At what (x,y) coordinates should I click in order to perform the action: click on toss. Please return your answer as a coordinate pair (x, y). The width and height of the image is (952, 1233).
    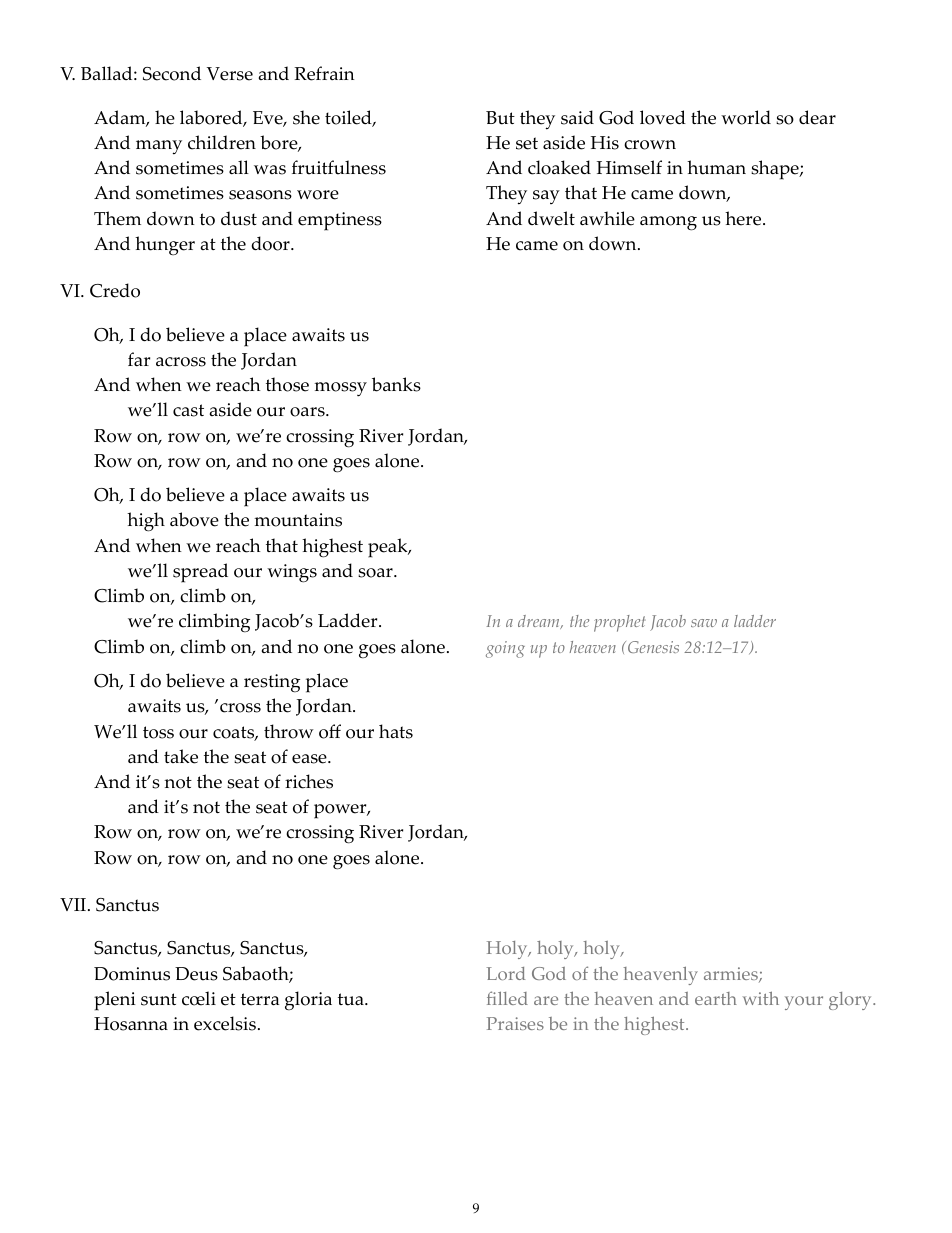
    Looking at the image, I should click on (158, 732).
